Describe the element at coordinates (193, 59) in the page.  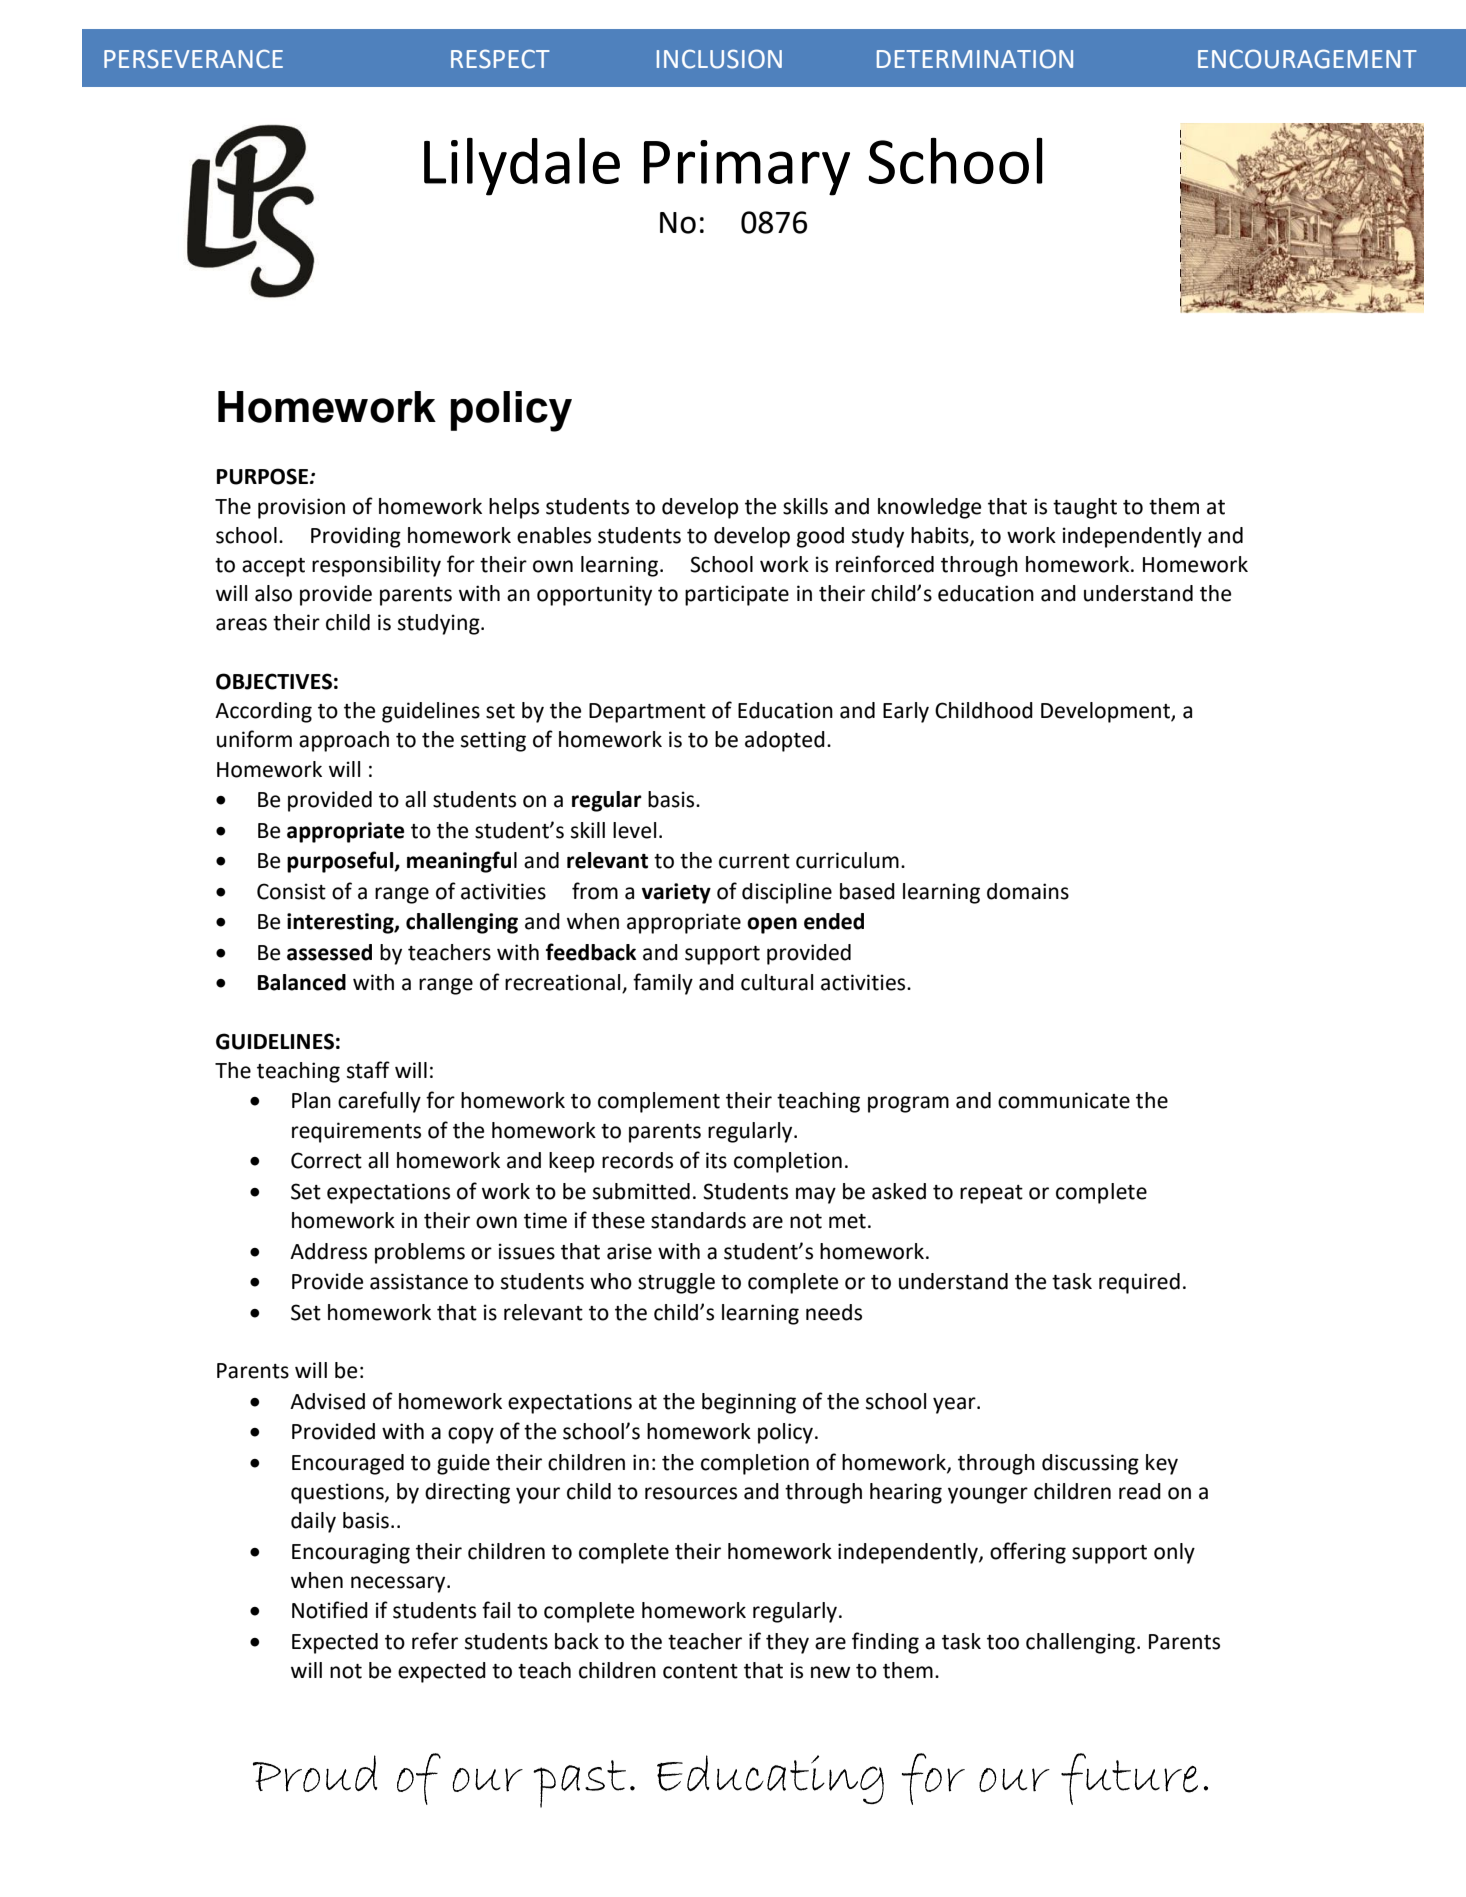
I see `PERSEVERANCE` at that location.
